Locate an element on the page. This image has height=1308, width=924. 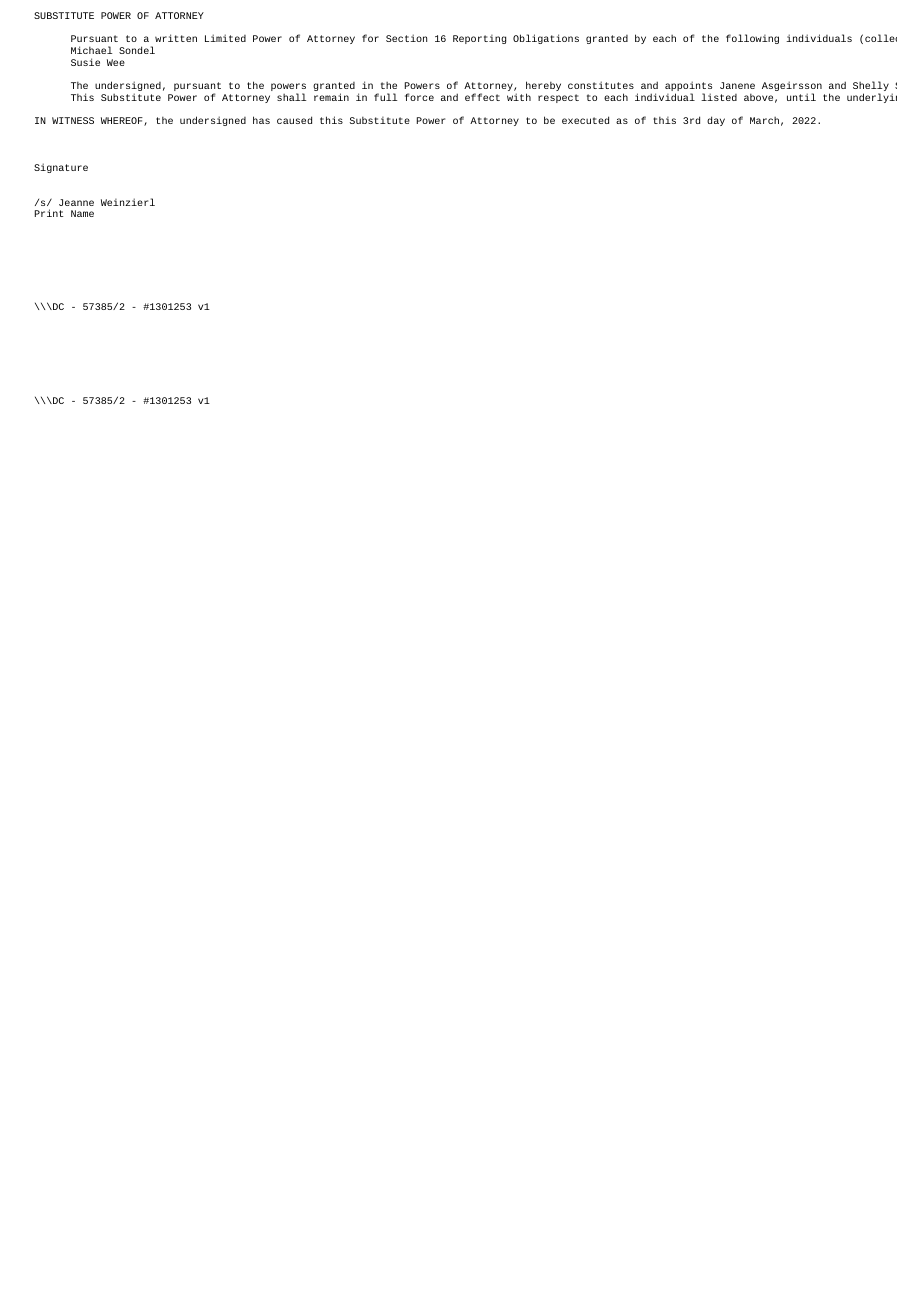
Name is located at coordinates (82, 213).
